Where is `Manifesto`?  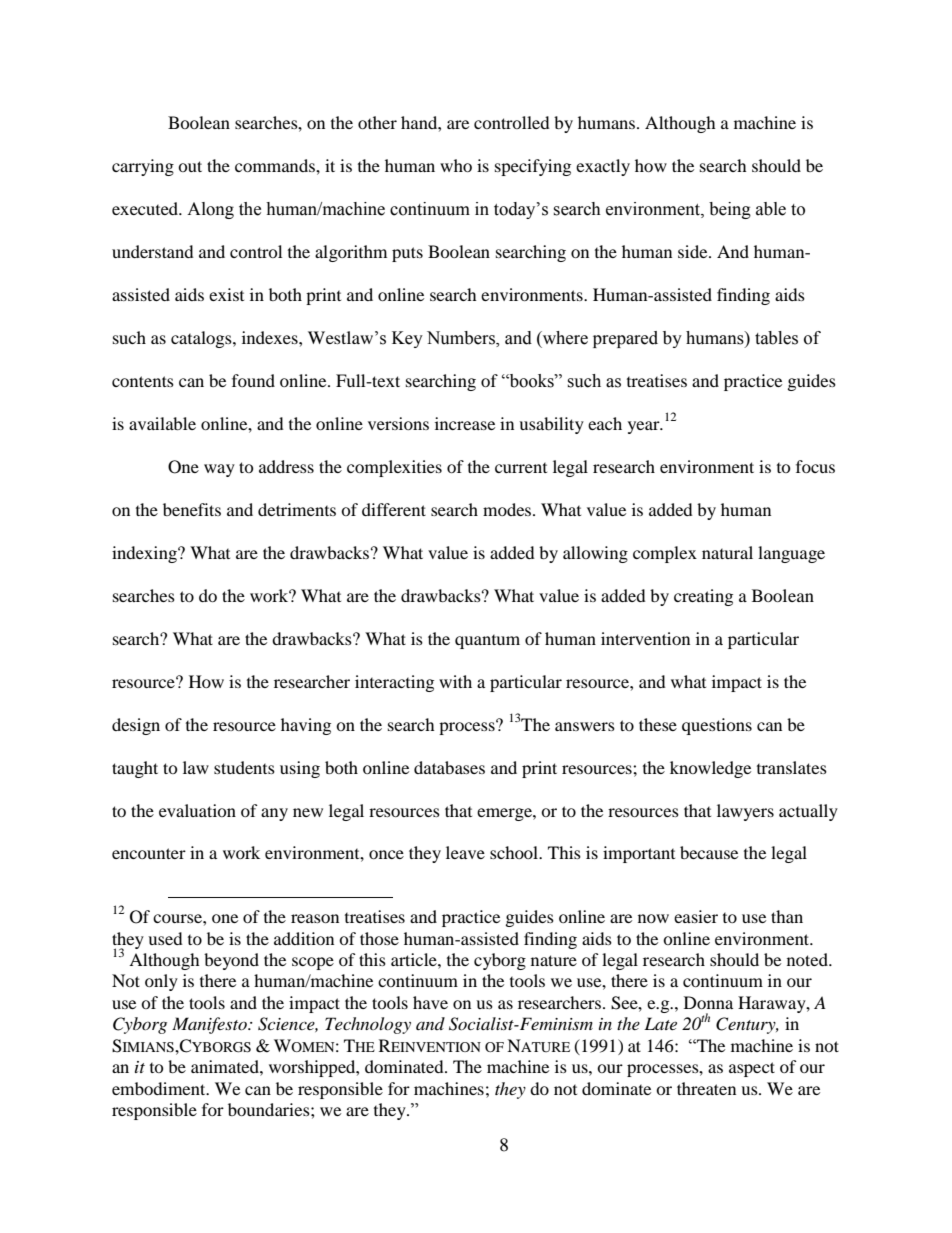
Manifesto is located at coordinates (210, 1025).
